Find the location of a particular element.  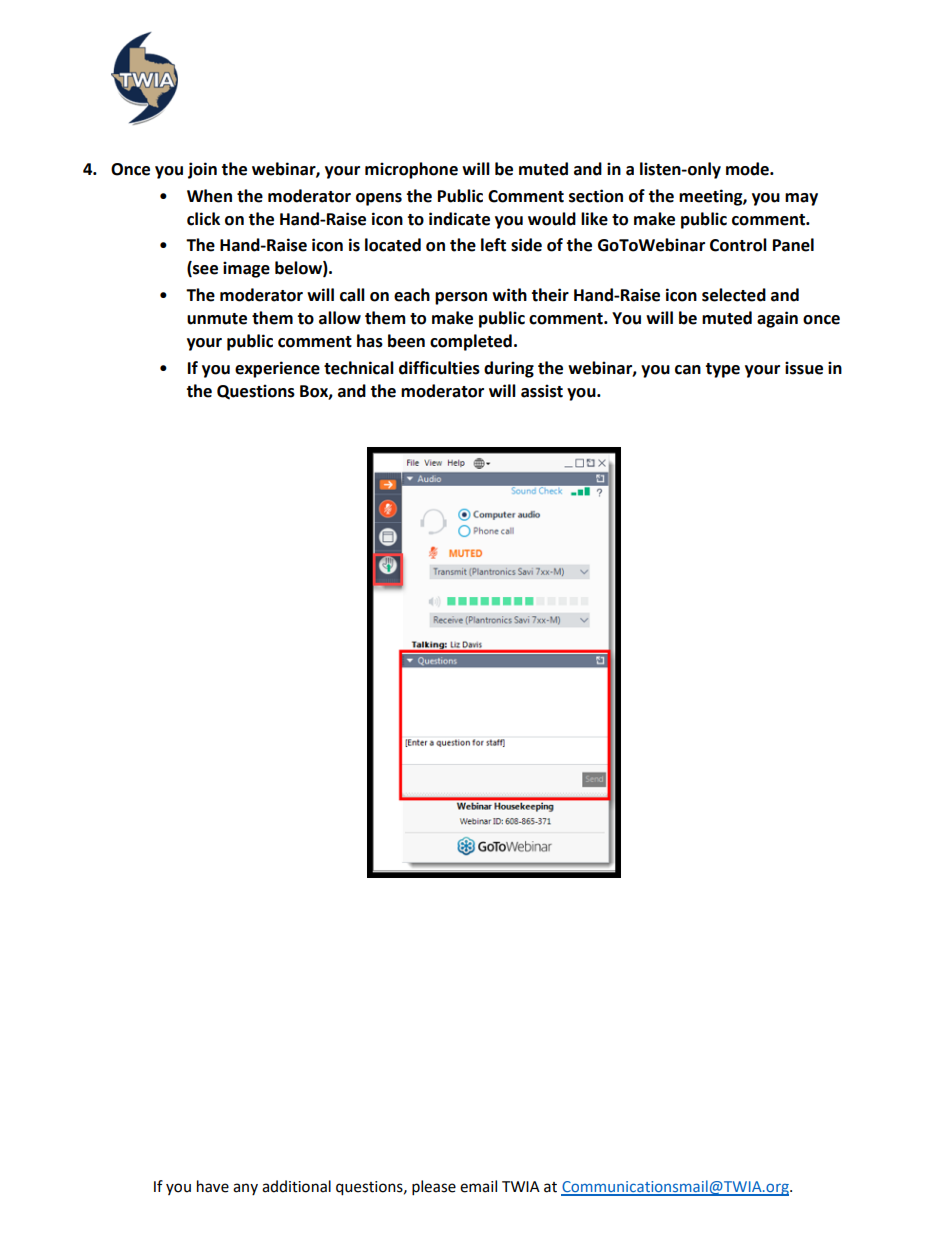

When is located at coordinates (209, 196).
